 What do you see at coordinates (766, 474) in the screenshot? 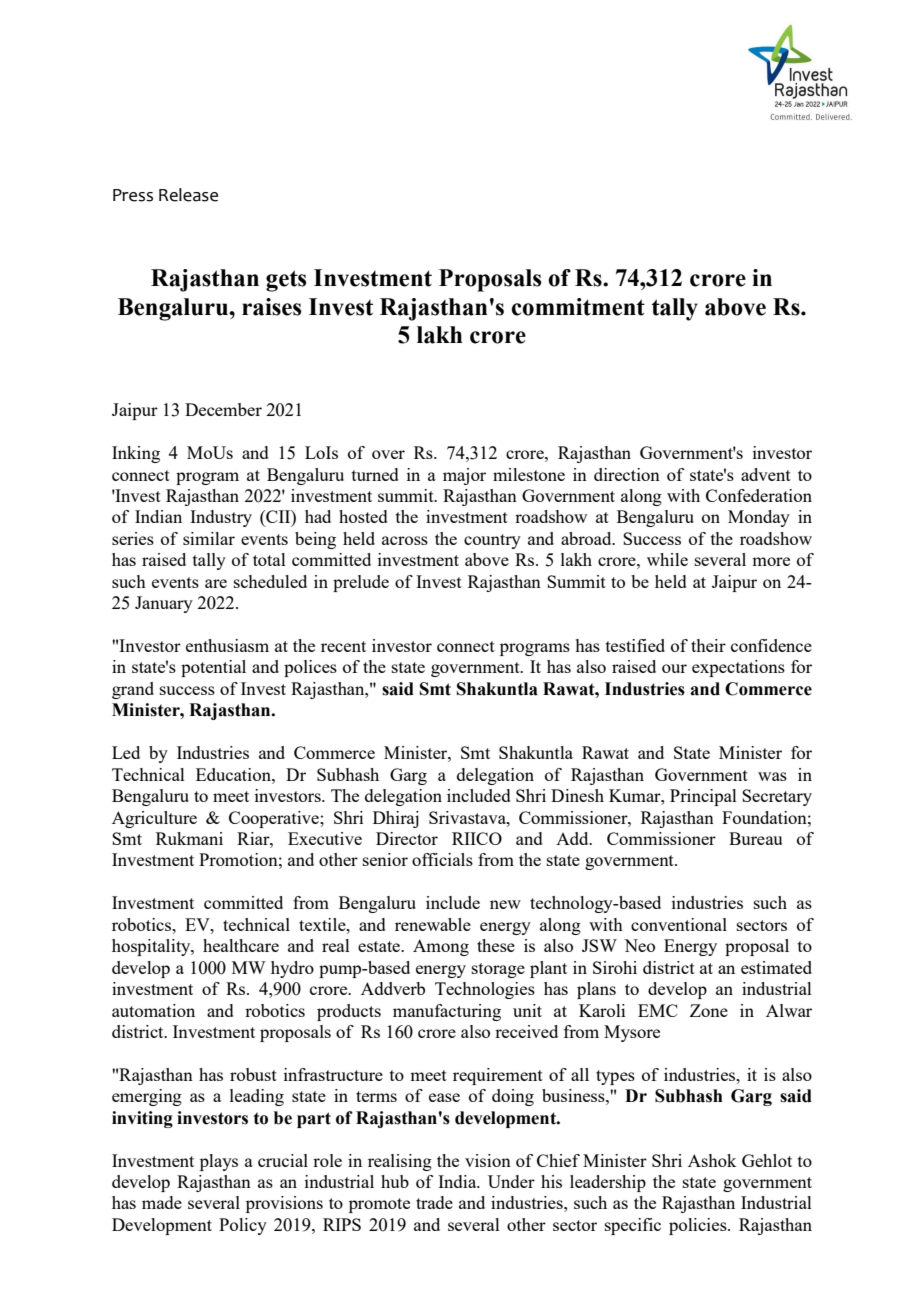
I see `advent` at bounding box center [766, 474].
